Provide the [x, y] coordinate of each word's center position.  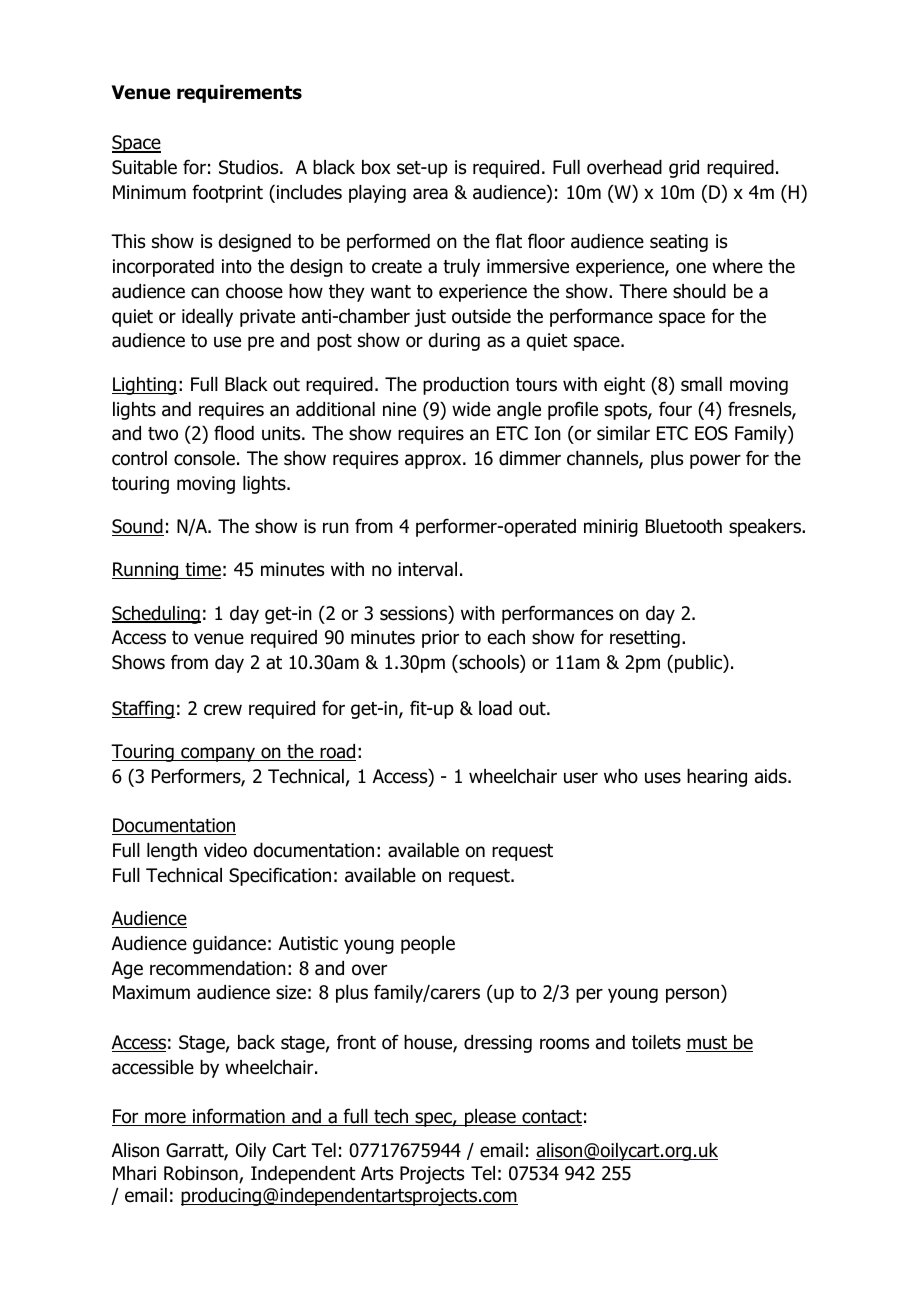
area [430, 194]
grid [684, 169]
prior [440, 639]
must [708, 1044]
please [490, 1118]
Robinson [202, 1174]
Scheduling [156, 615]
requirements [239, 94]
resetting [645, 639]
